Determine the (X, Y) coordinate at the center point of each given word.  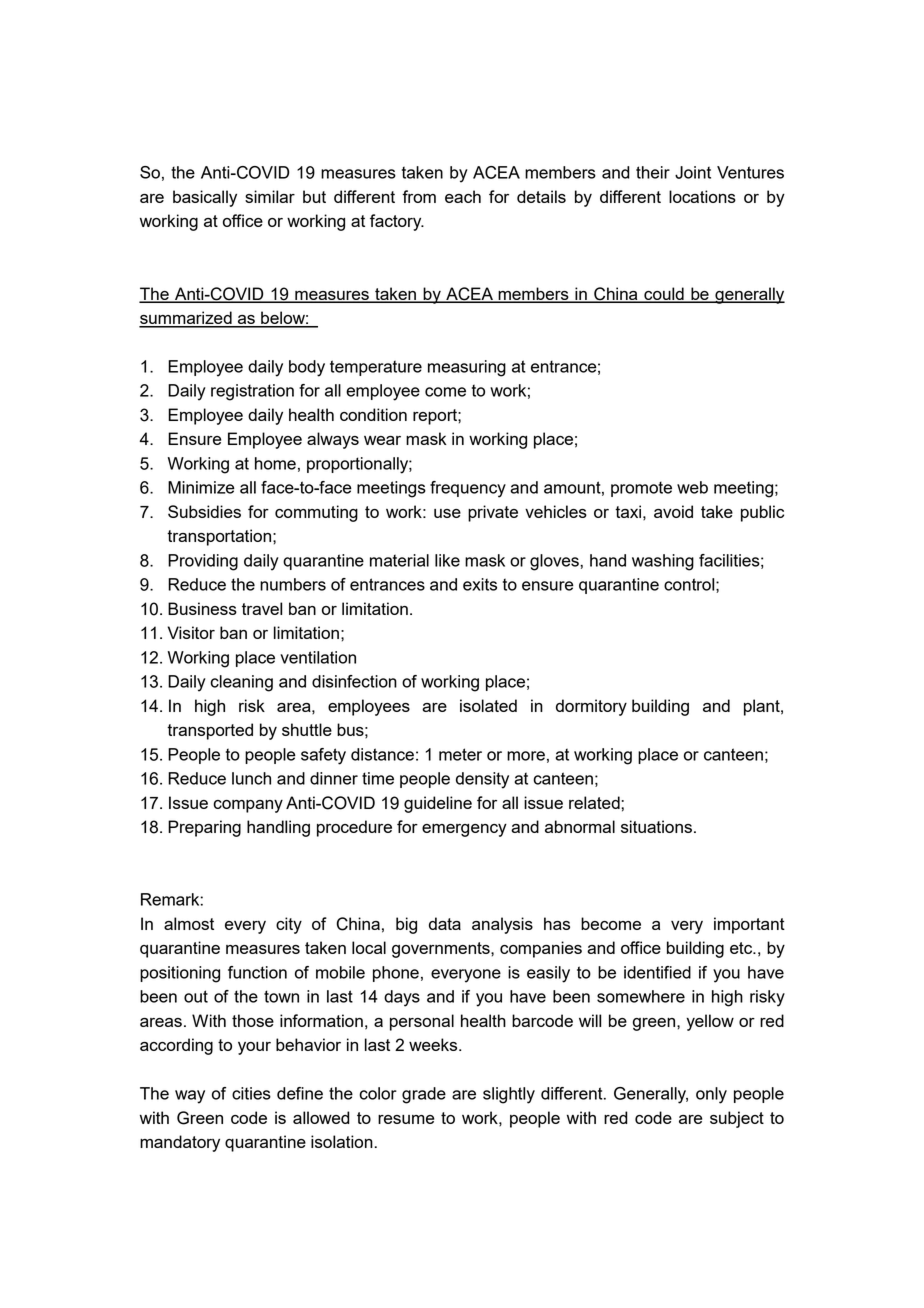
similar (270, 196)
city (289, 925)
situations (656, 826)
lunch (251, 778)
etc (742, 948)
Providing (203, 562)
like (447, 560)
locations (702, 196)
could (664, 294)
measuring (467, 368)
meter (460, 754)
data (445, 923)
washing (663, 562)
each (463, 196)
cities (251, 1093)
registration (252, 392)
